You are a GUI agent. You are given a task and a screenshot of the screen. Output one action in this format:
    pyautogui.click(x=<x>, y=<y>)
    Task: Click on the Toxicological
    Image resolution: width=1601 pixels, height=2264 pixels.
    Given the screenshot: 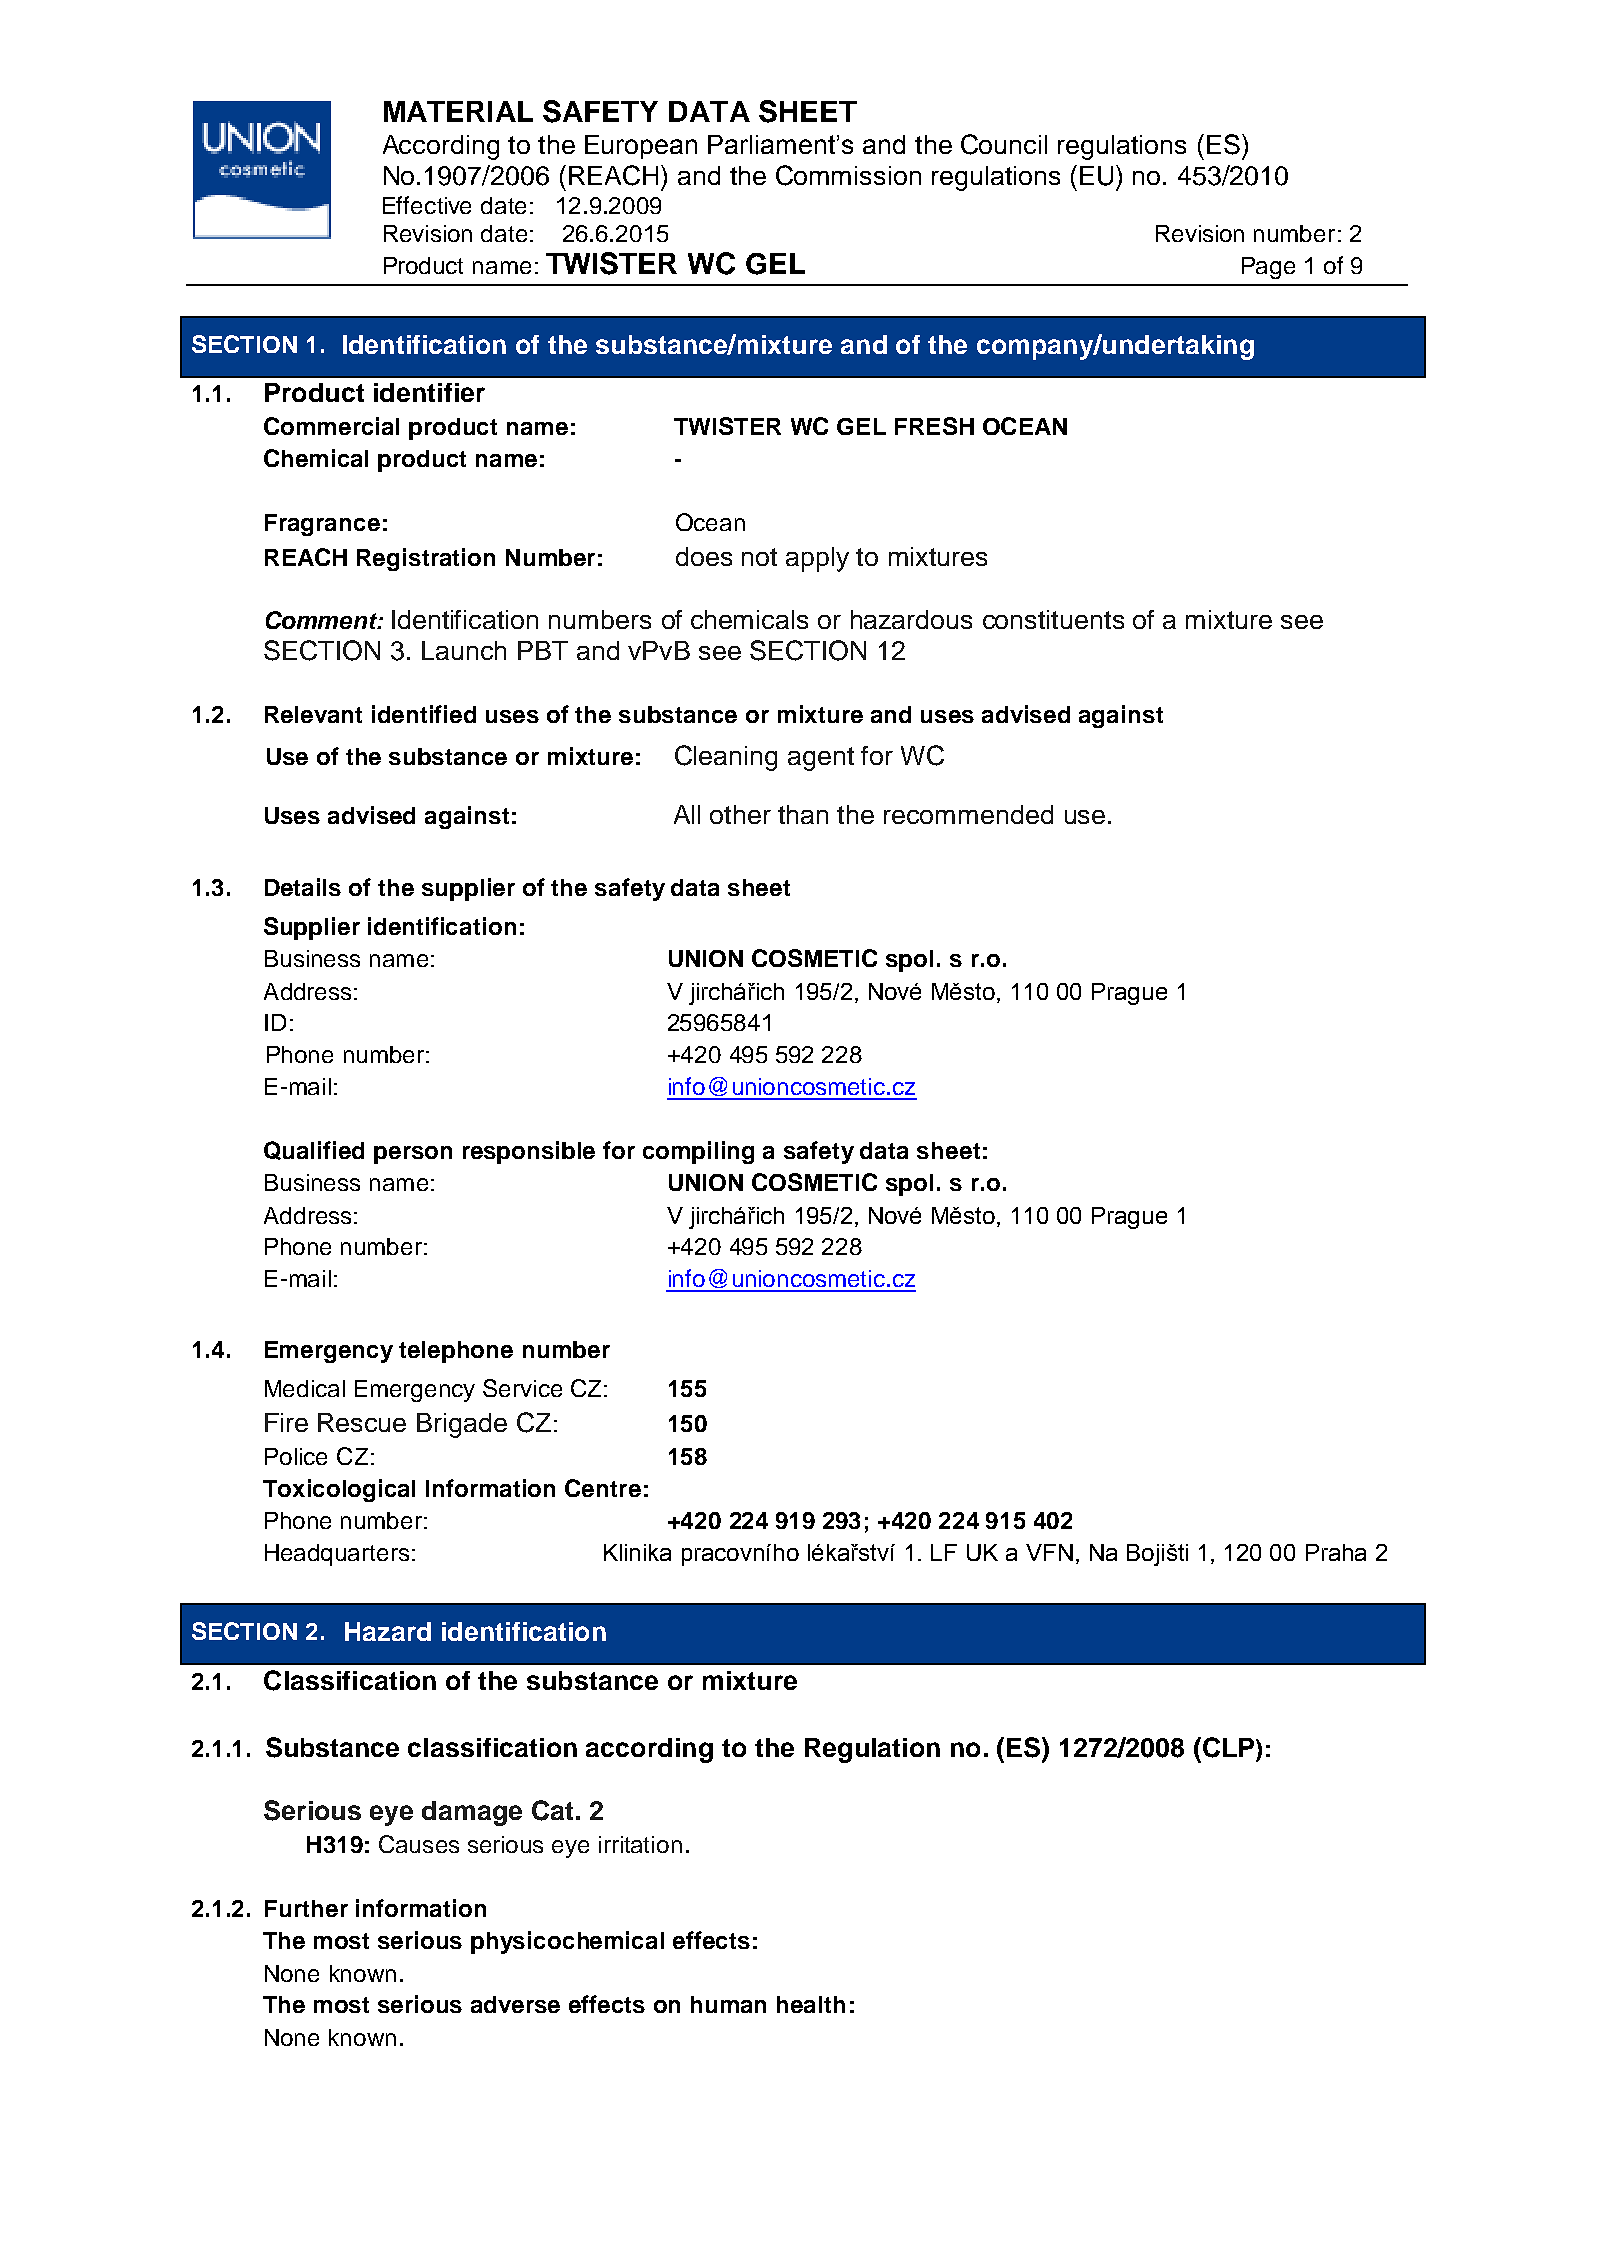 What is the action you would take?
    pyautogui.click(x=339, y=1490)
